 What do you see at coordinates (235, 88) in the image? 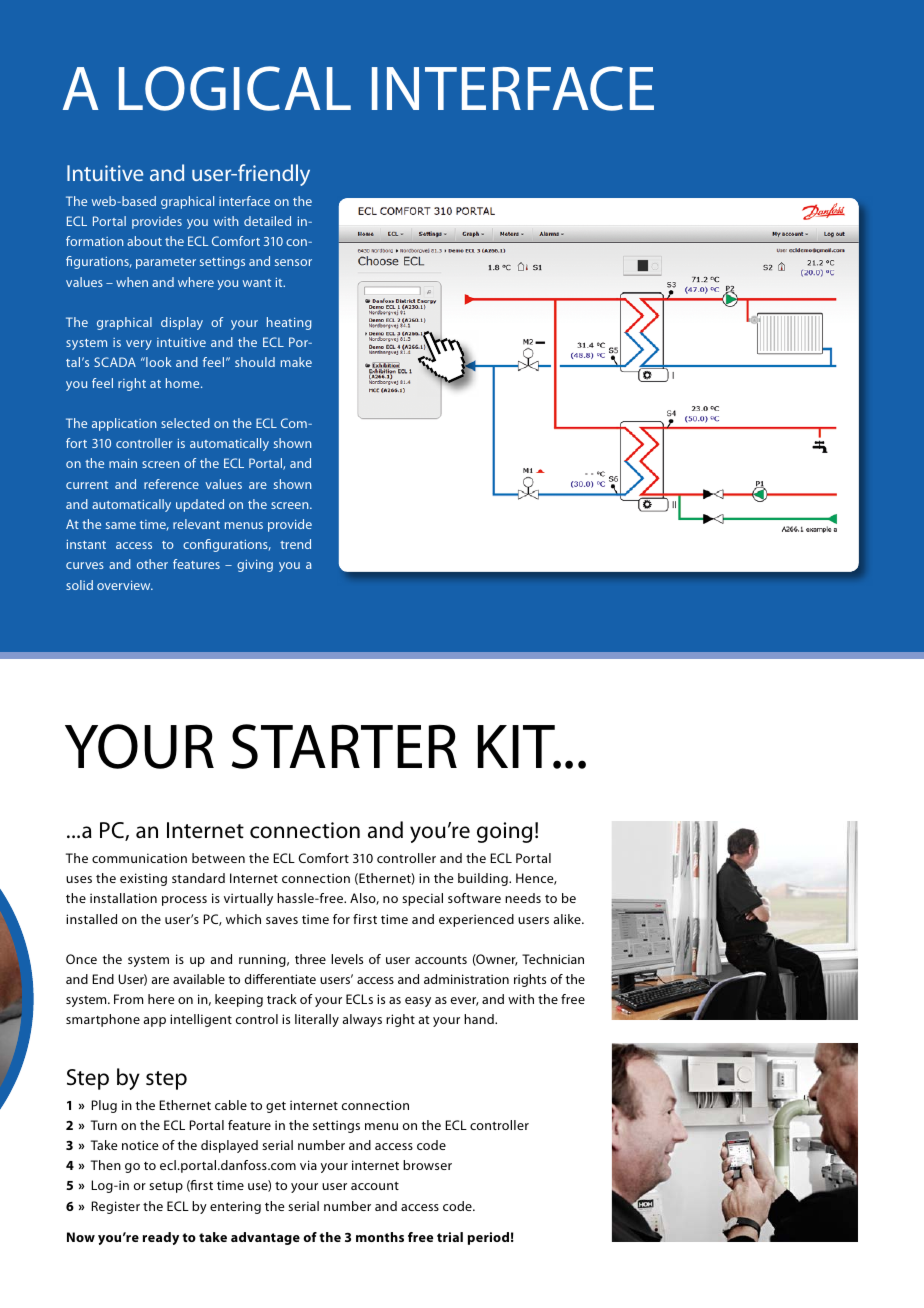
I see `logical` at bounding box center [235, 88].
